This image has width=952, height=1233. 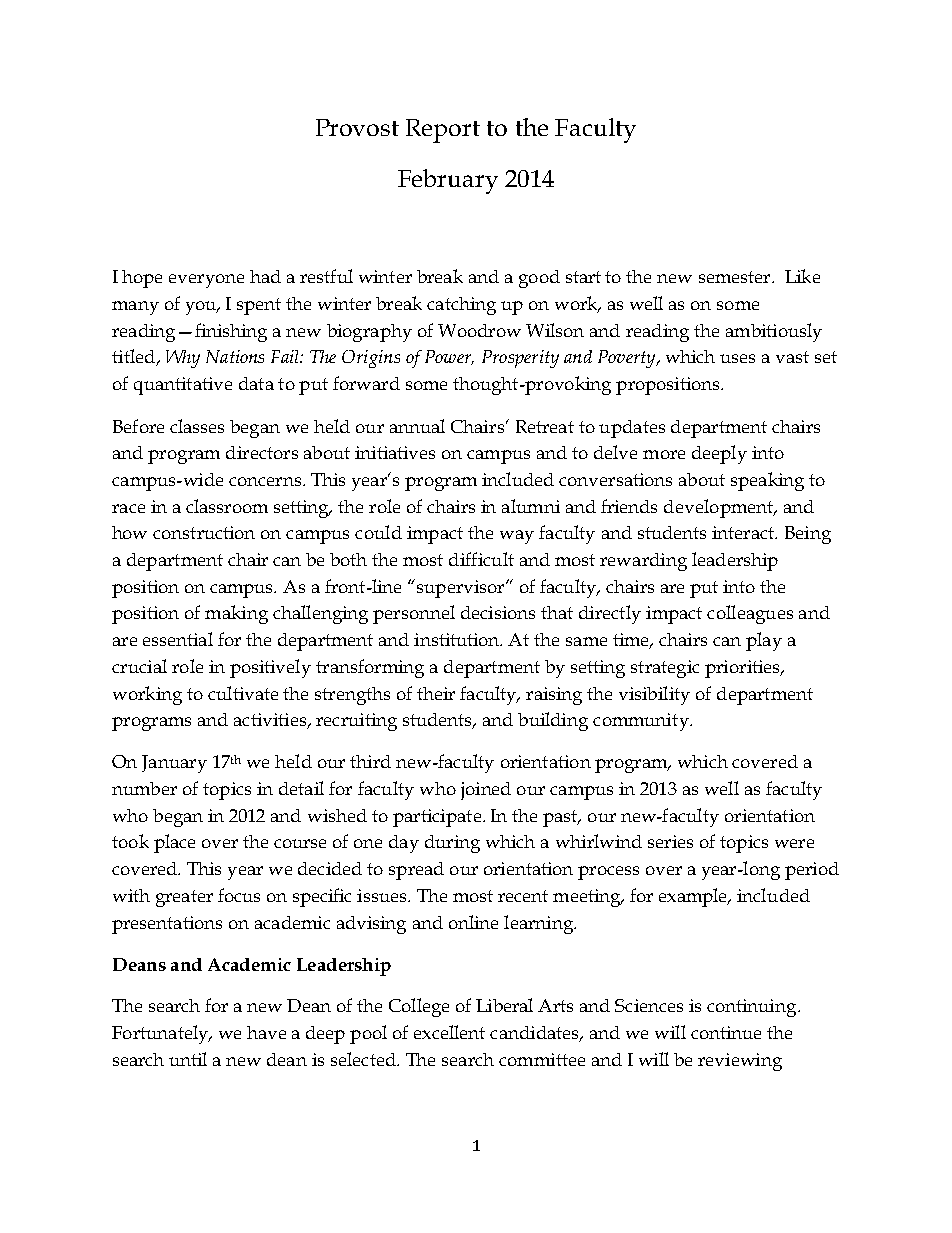 What do you see at coordinates (197, 426) in the image?
I see `classes` at bounding box center [197, 426].
